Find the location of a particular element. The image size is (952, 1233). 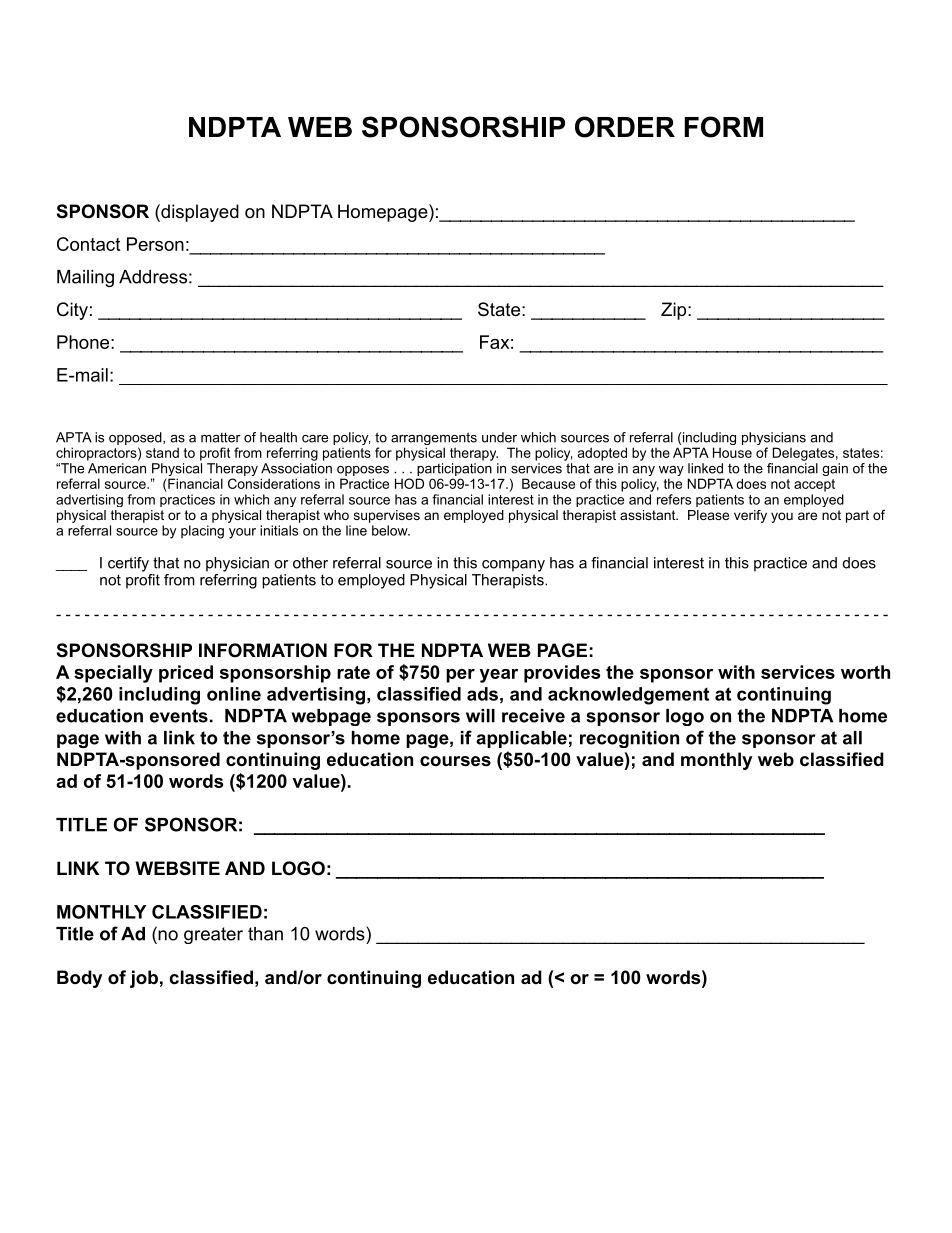

recognition is located at coordinates (629, 739).
